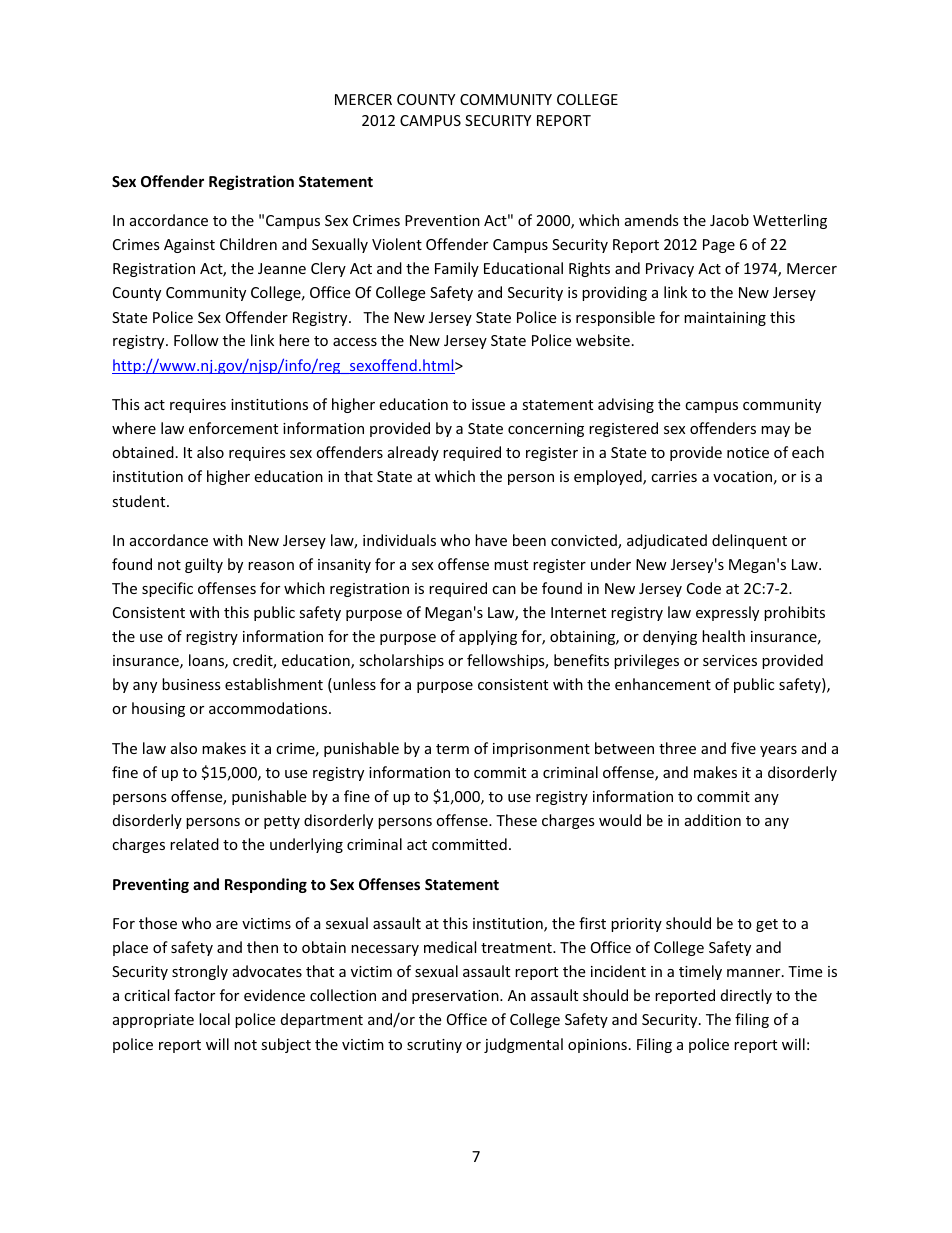  I want to click on Against, so click(189, 246).
